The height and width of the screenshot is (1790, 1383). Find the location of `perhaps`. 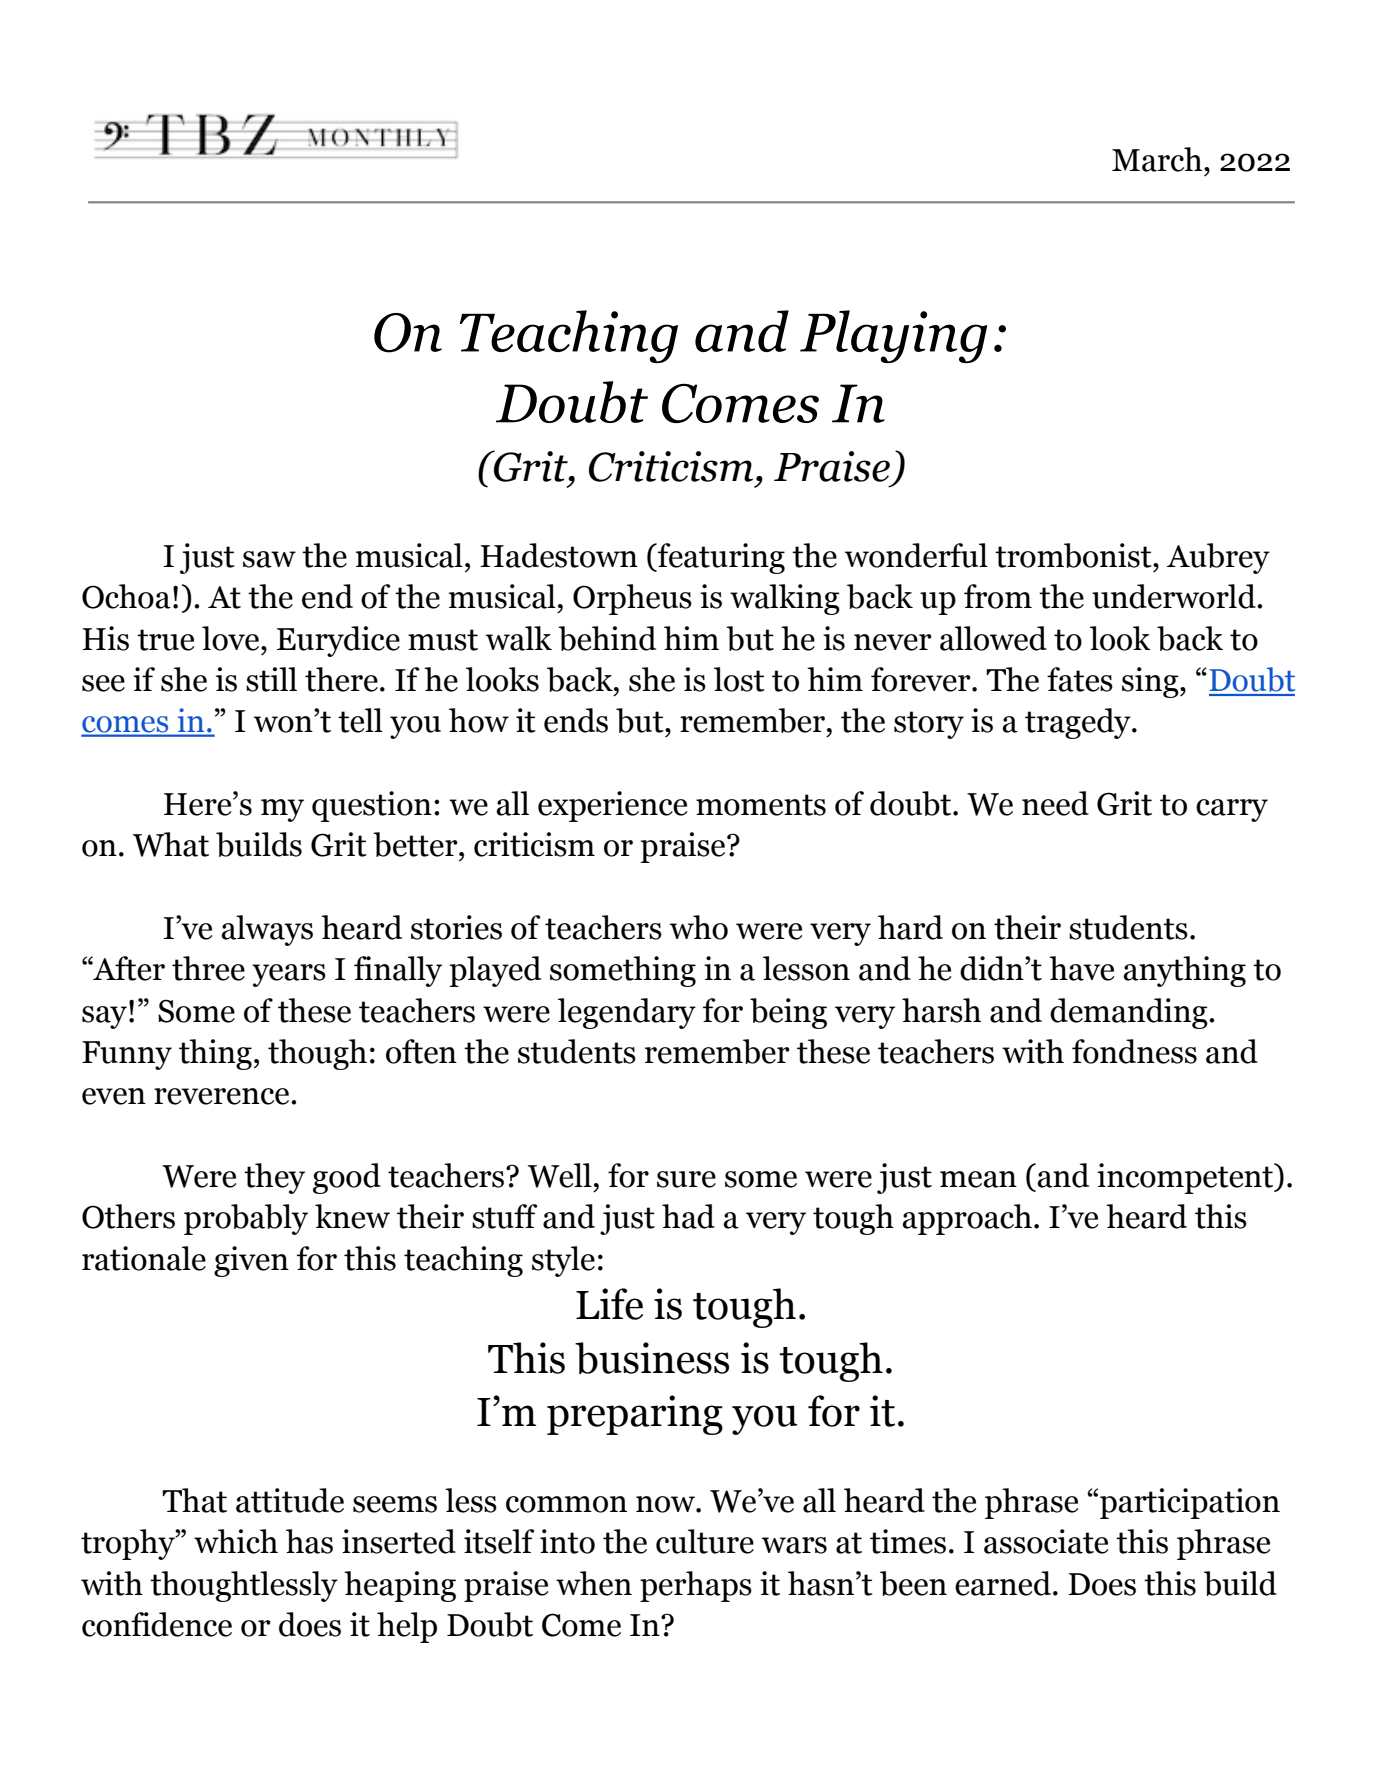

perhaps is located at coordinates (696, 1586).
